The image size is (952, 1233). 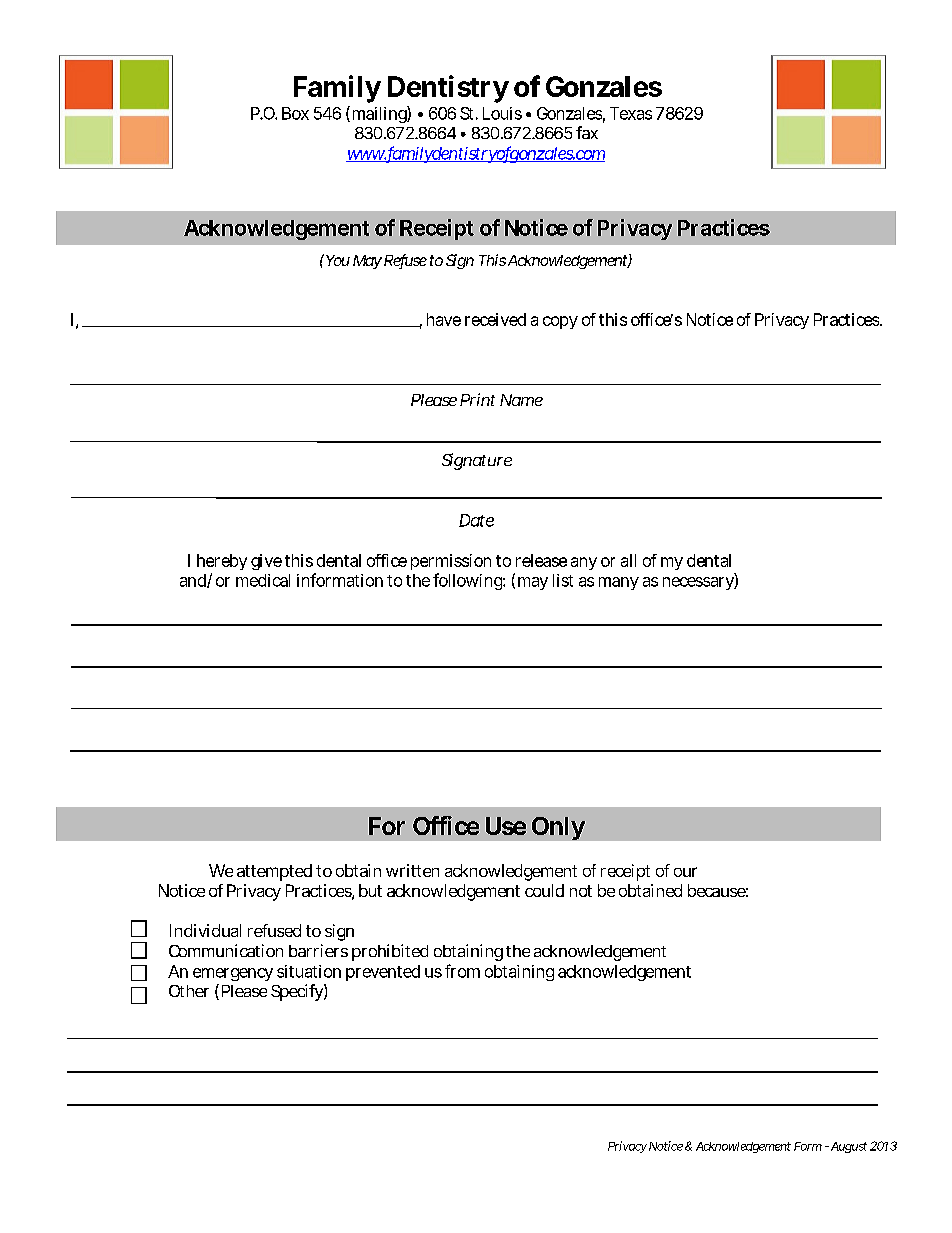 I want to click on attempted, so click(x=274, y=872).
